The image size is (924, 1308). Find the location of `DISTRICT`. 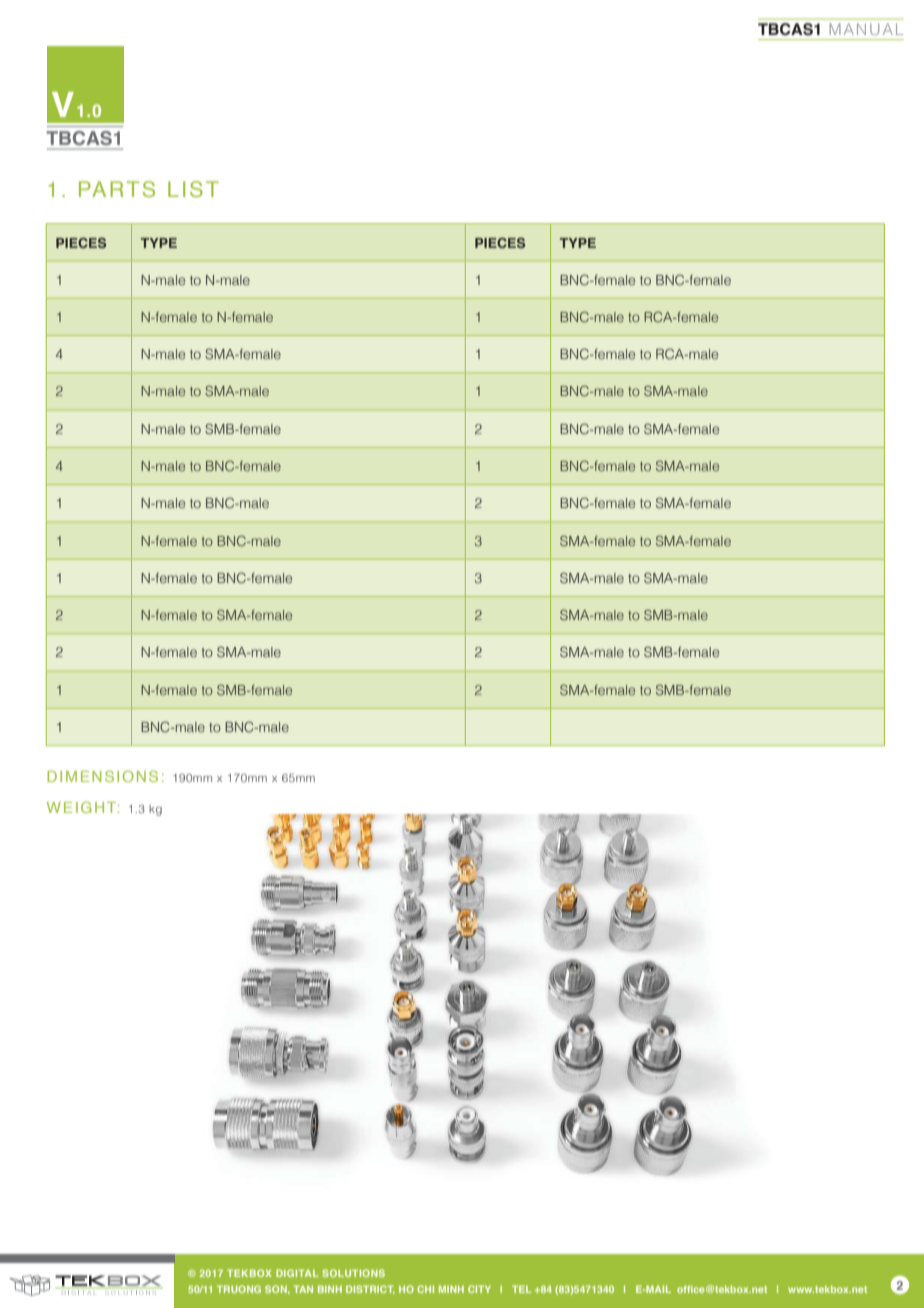

DISTRICT is located at coordinates (370, 1290).
